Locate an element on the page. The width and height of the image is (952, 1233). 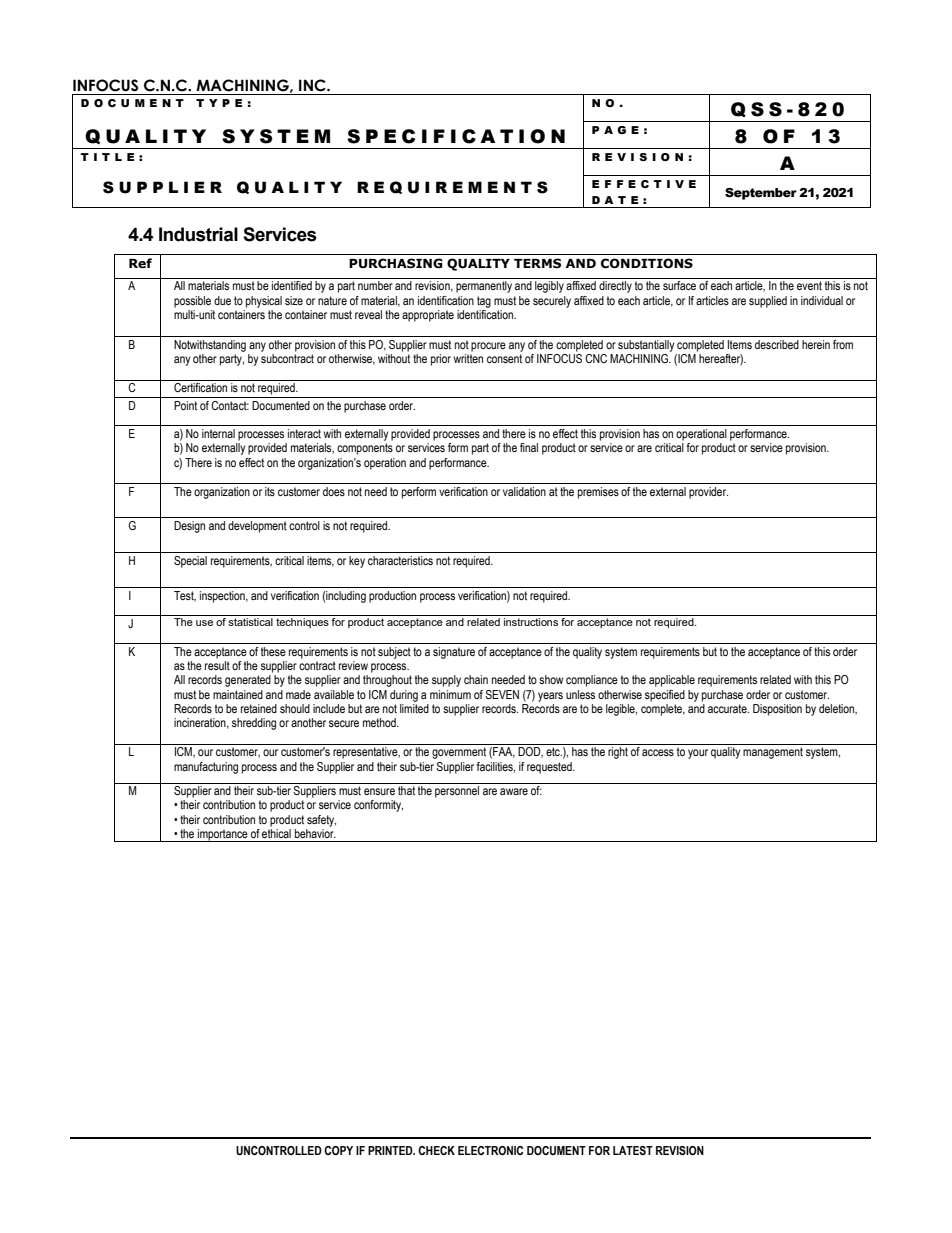
Industrial is located at coordinates (198, 234).
